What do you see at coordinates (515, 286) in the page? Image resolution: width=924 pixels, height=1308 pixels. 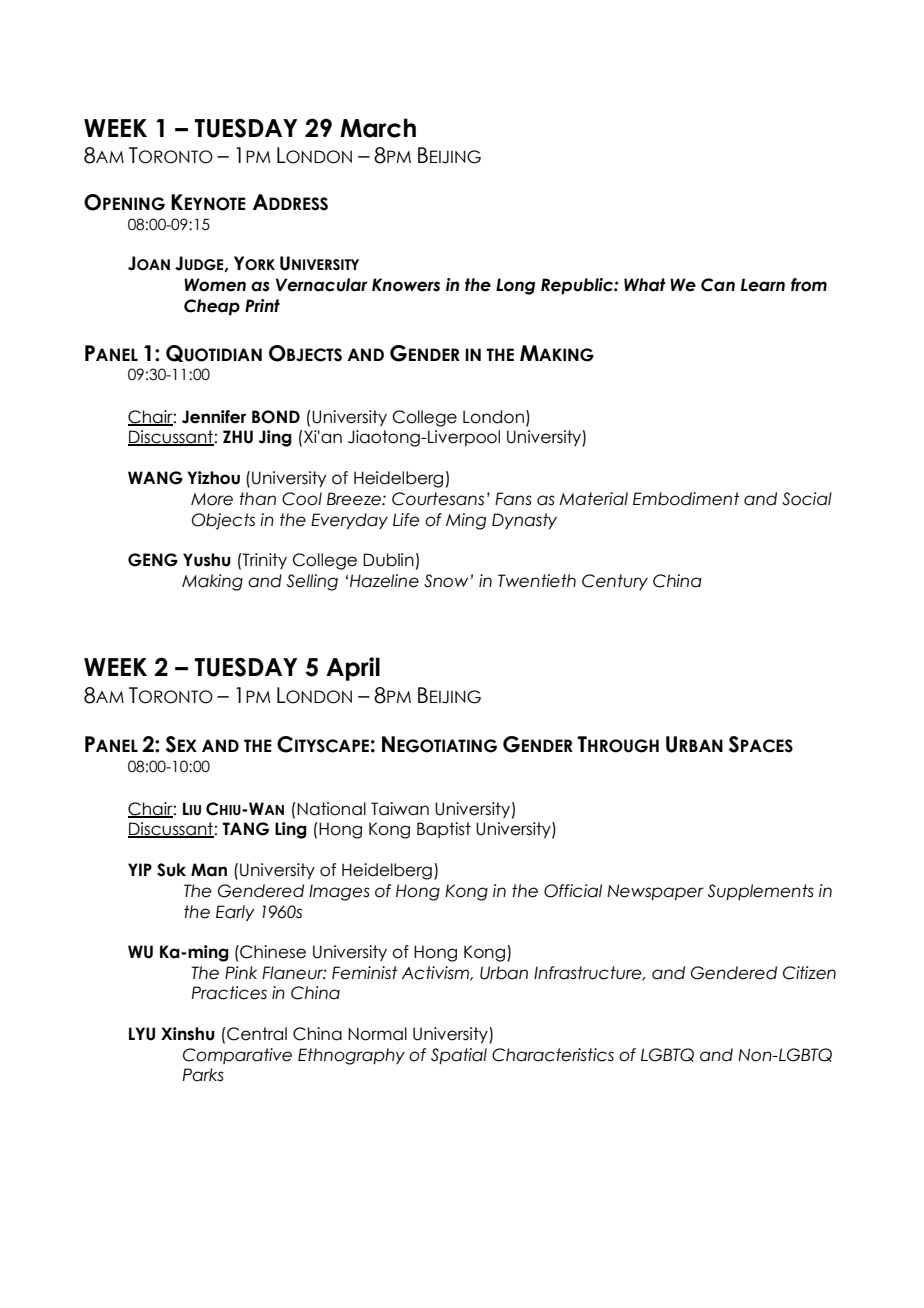 I see `Long` at bounding box center [515, 286].
